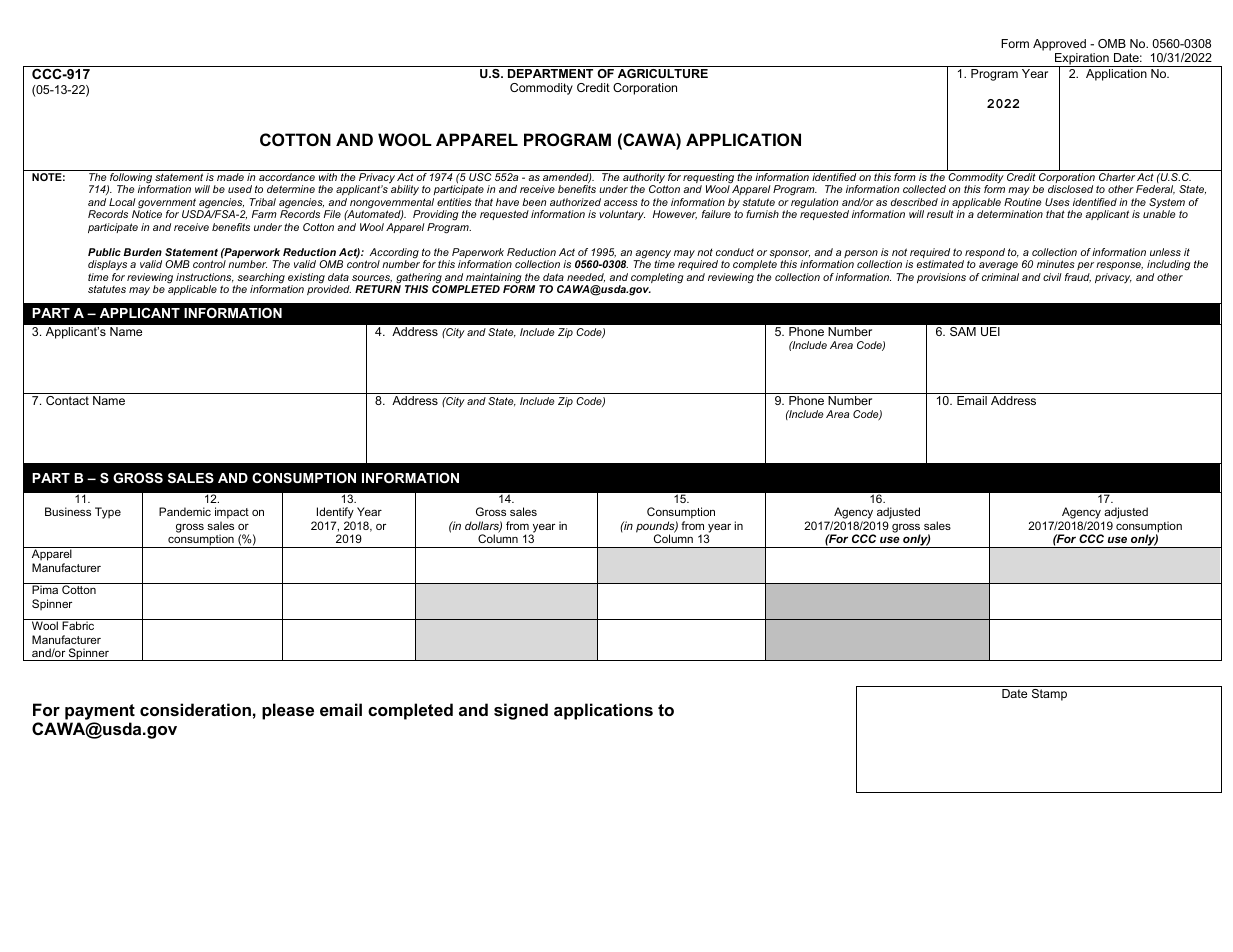 This screenshot has height=952, width=1233. Describe the element at coordinates (335, 514) in the screenshot. I see `Identify` at that location.
